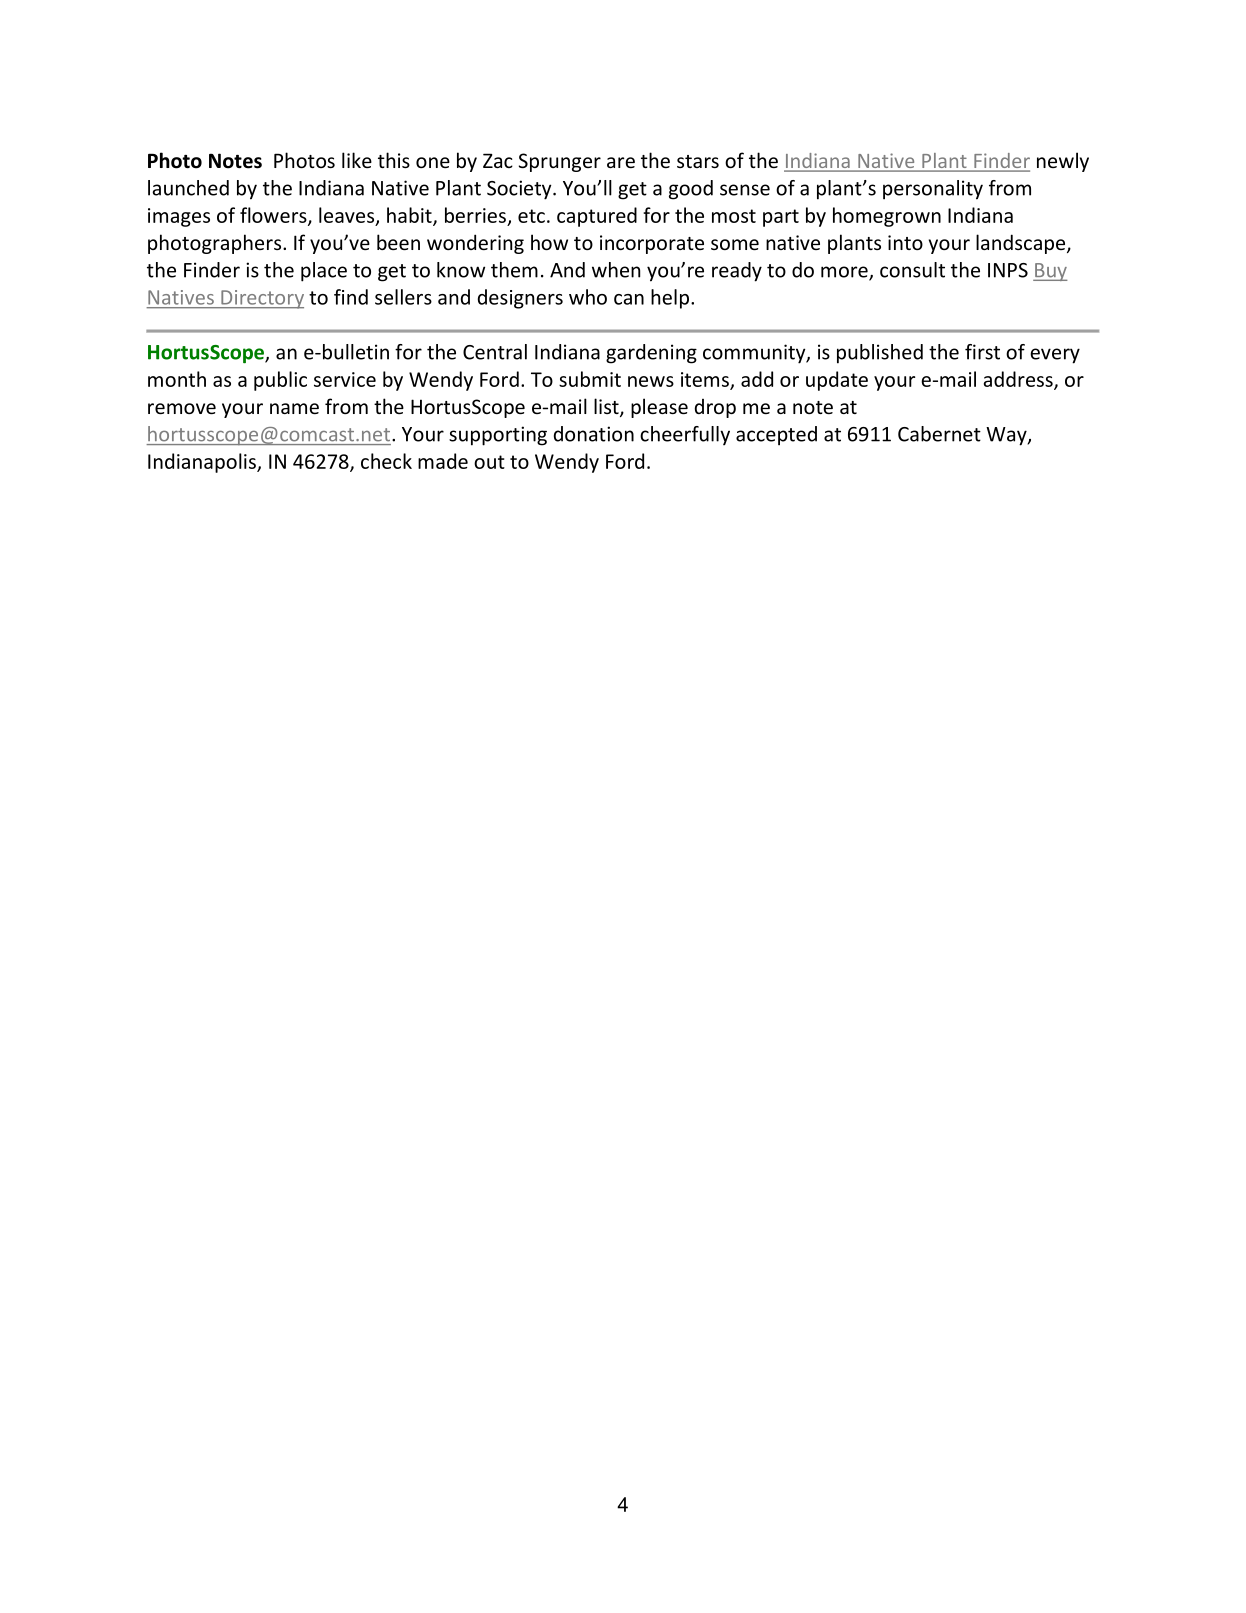  I want to click on newly, so click(1063, 162).
